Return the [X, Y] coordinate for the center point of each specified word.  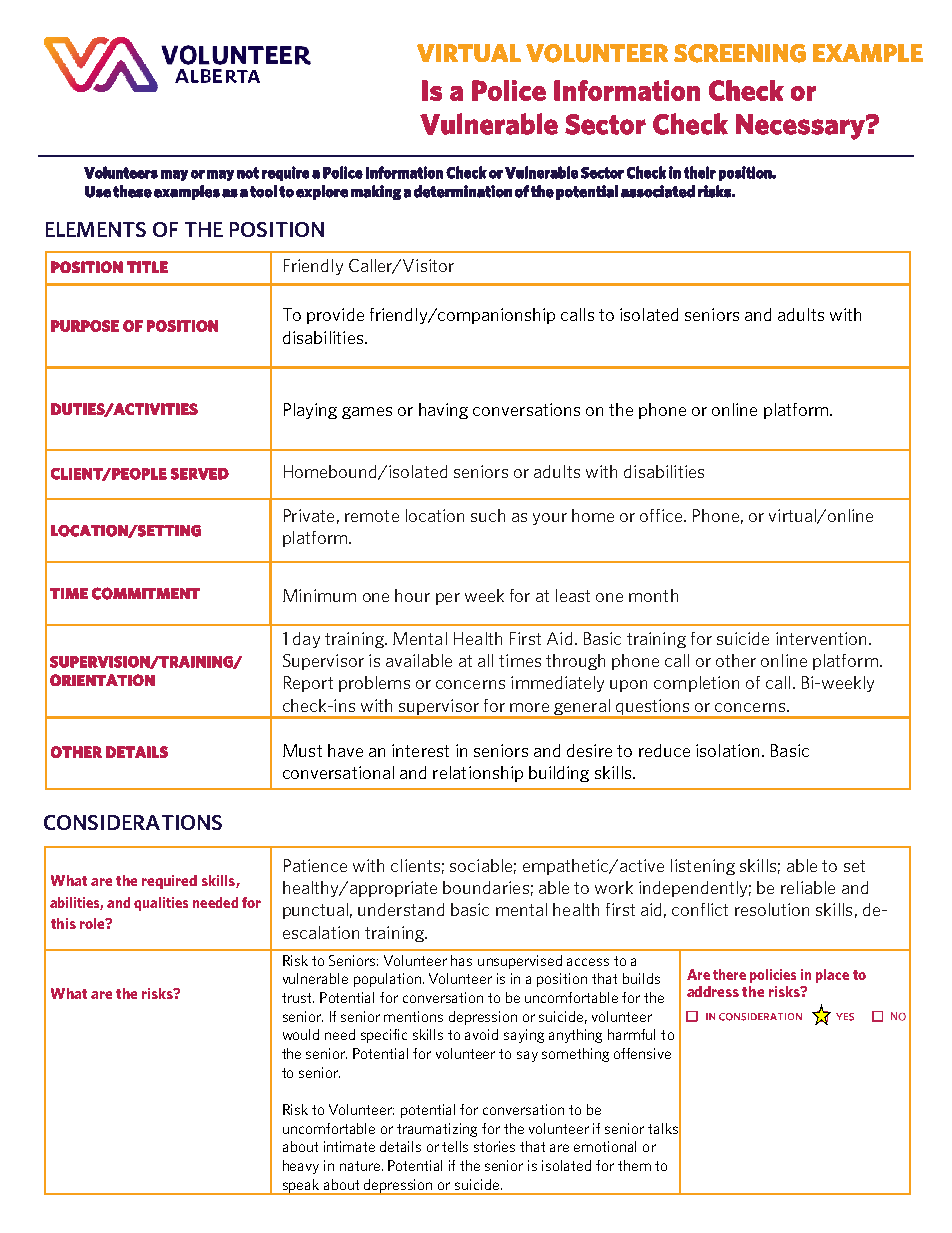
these [132, 191]
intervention [823, 638]
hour [412, 595]
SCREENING [740, 53]
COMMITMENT [146, 593]
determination [463, 191]
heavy [301, 1167]
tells [455, 1146]
